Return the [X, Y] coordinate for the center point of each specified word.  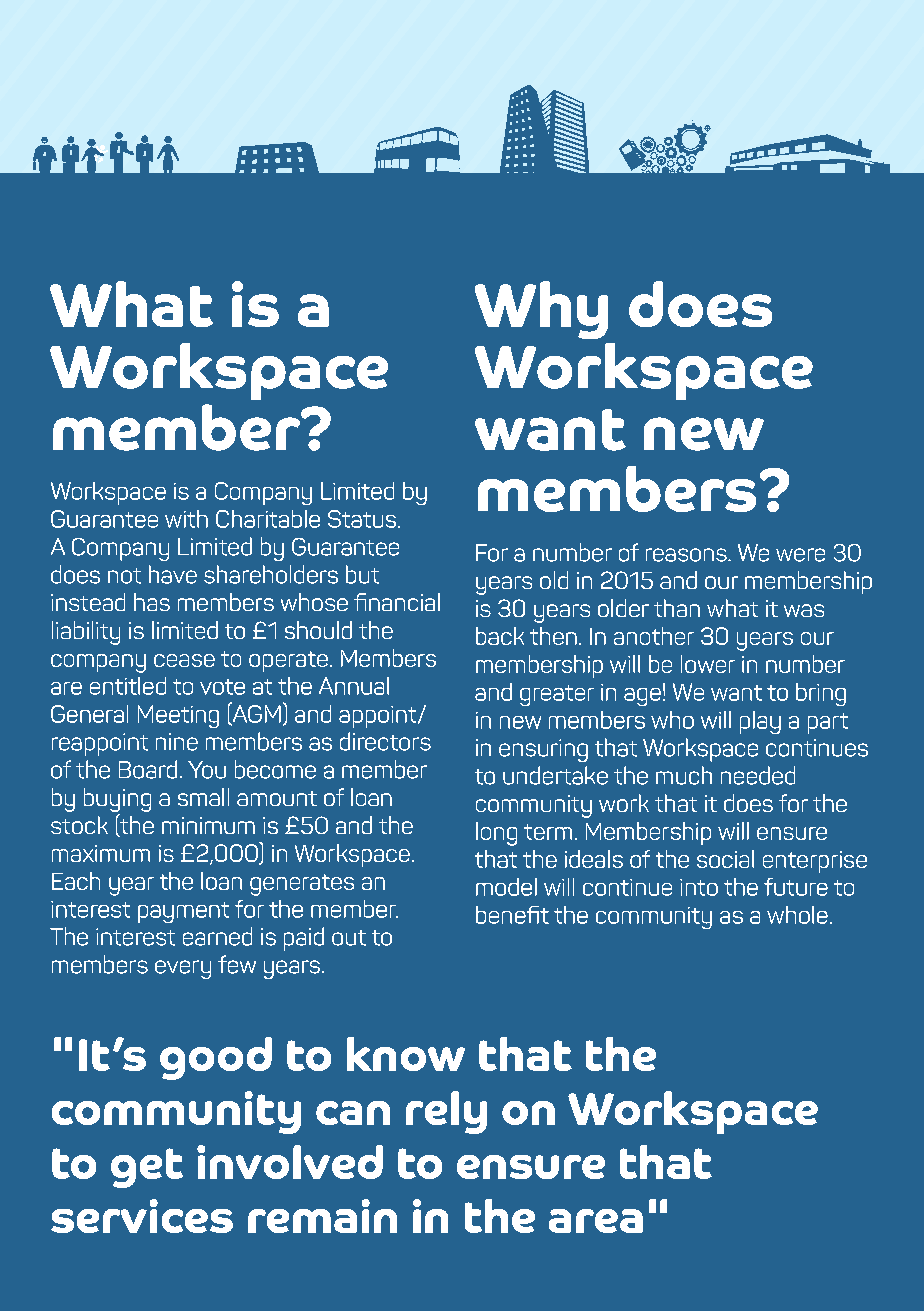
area [596, 1221]
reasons [687, 555]
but [362, 574]
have [173, 574]
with [186, 519]
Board [148, 769]
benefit [512, 915]
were [800, 555]
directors [385, 741]
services [142, 1216]
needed [758, 775]
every [183, 969]
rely [446, 1112]
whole [797, 915]
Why [541, 310]
